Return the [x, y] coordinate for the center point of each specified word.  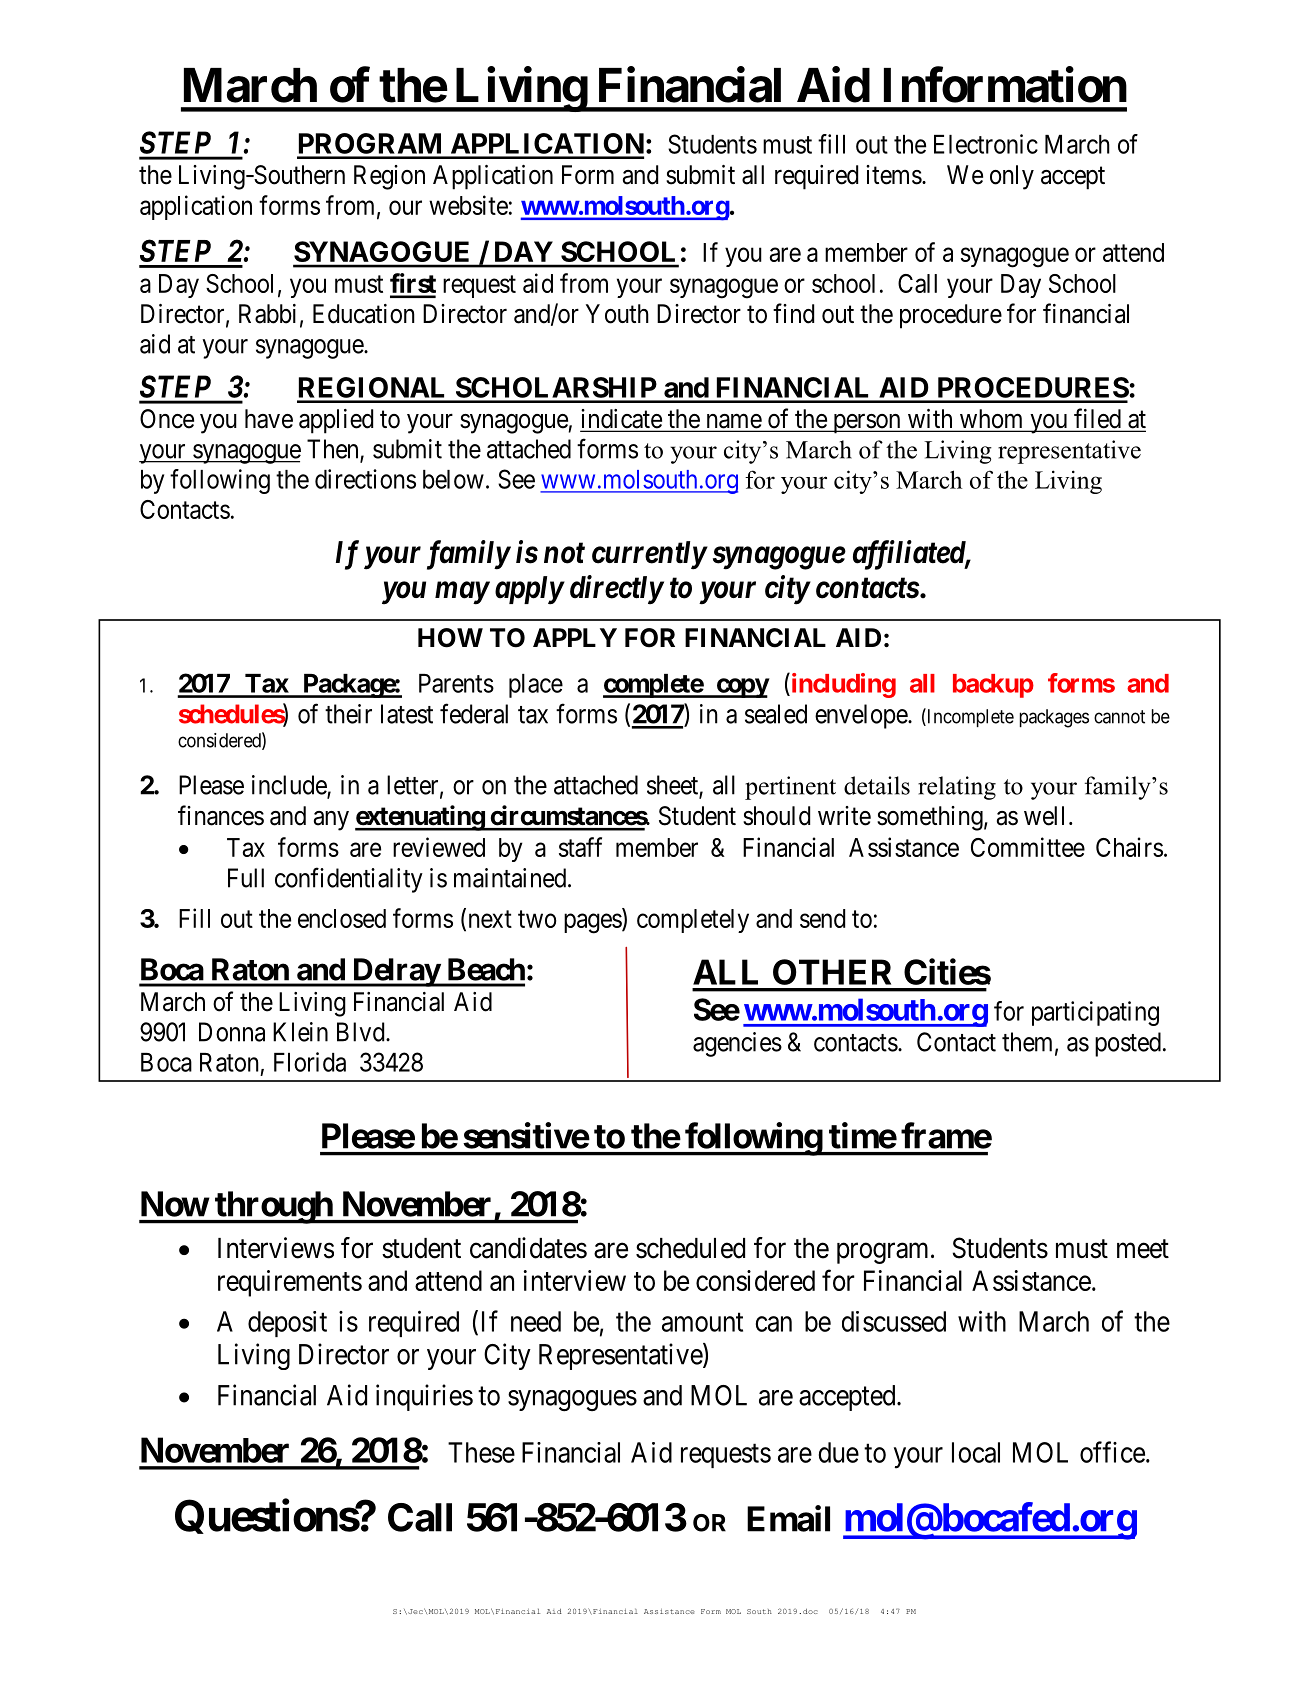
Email [788, 1518]
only [1012, 177]
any [331, 821]
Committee [1028, 847]
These [481, 1452]
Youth [617, 314]
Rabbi [267, 314]
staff [580, 847]
